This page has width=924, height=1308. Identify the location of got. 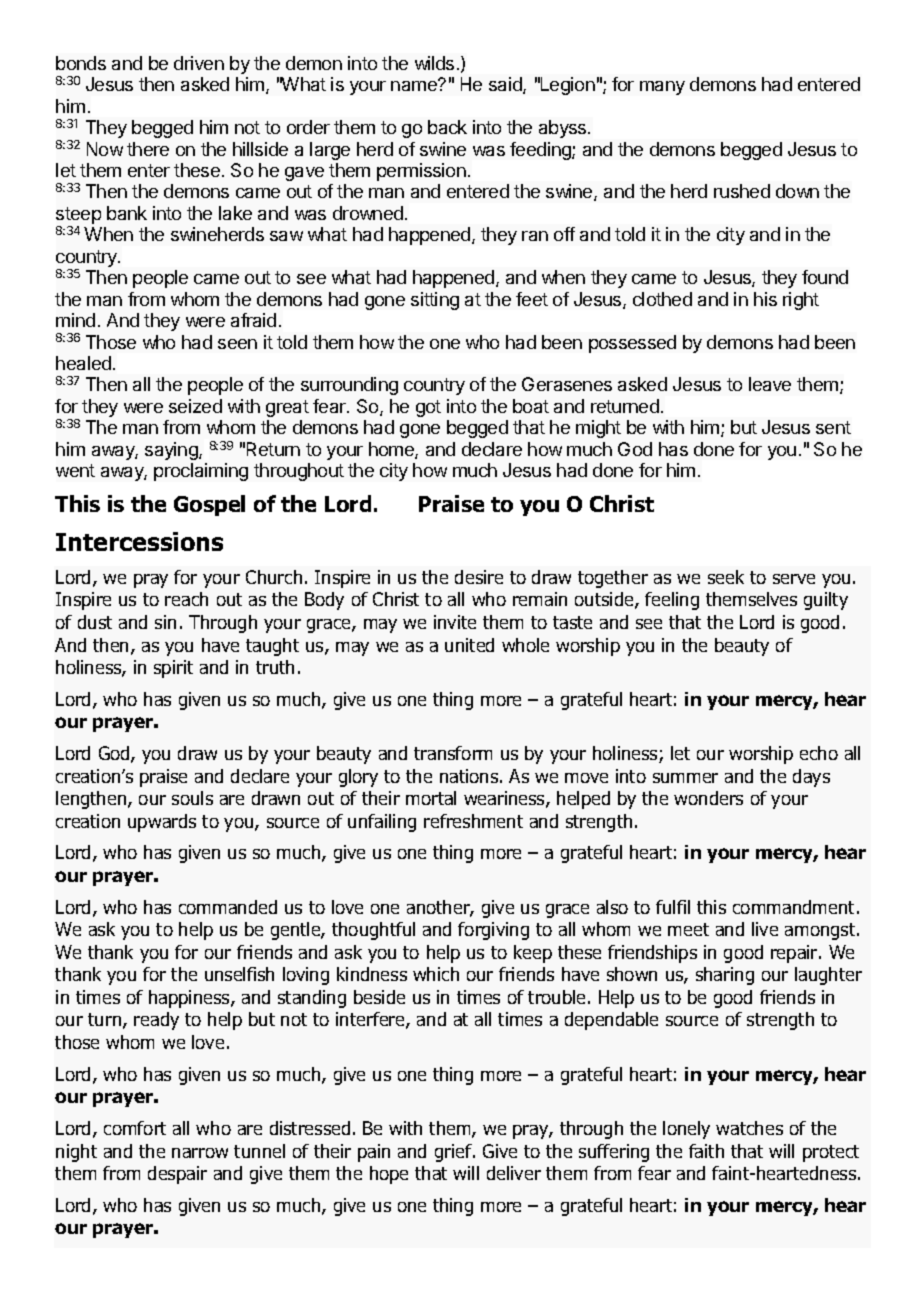
(428, 408).
